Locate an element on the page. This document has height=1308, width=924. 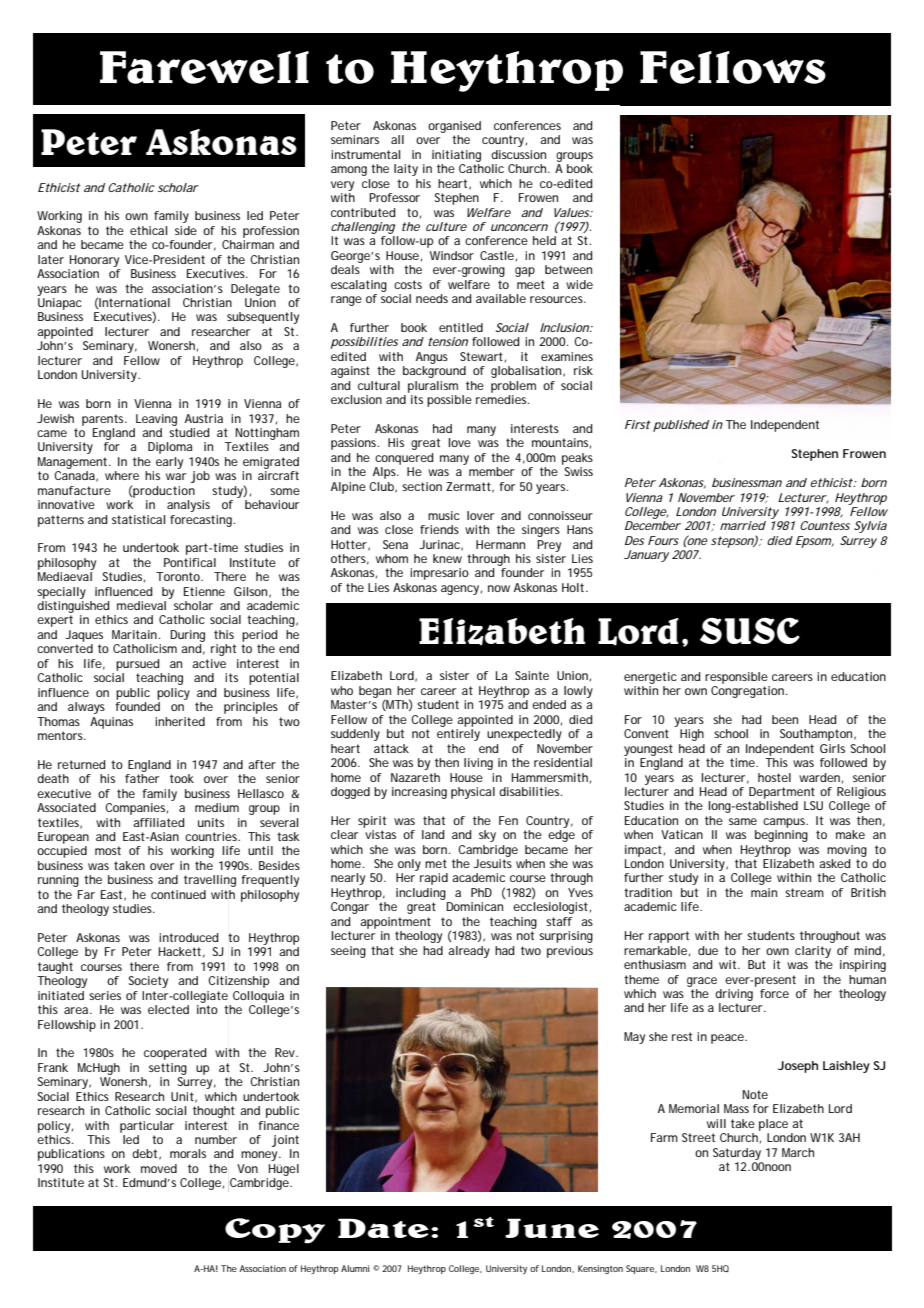
Leaving is located at coordinates (156, 420).
